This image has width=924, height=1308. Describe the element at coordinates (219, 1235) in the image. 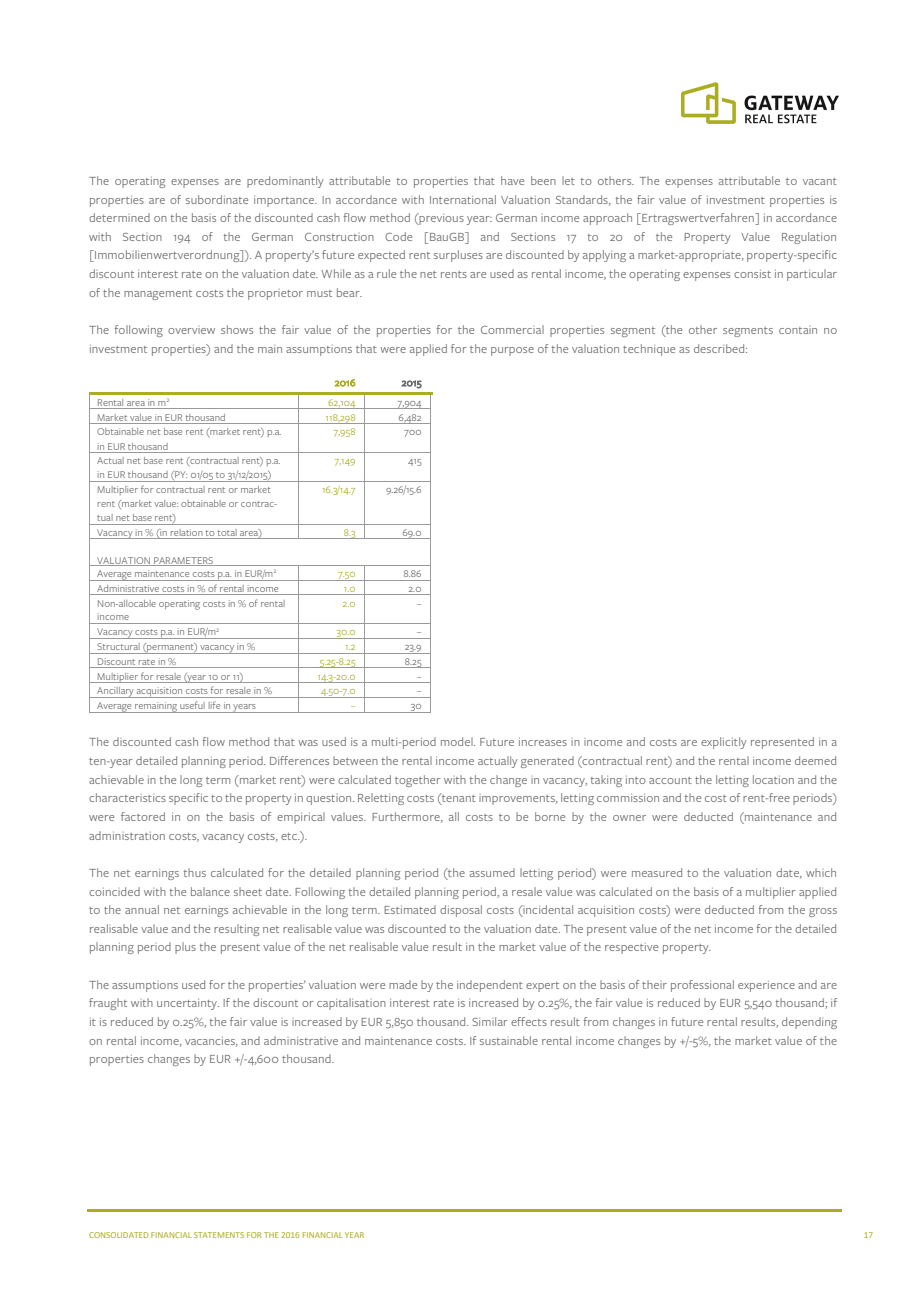

I see `STATEMENTS` at that location.
